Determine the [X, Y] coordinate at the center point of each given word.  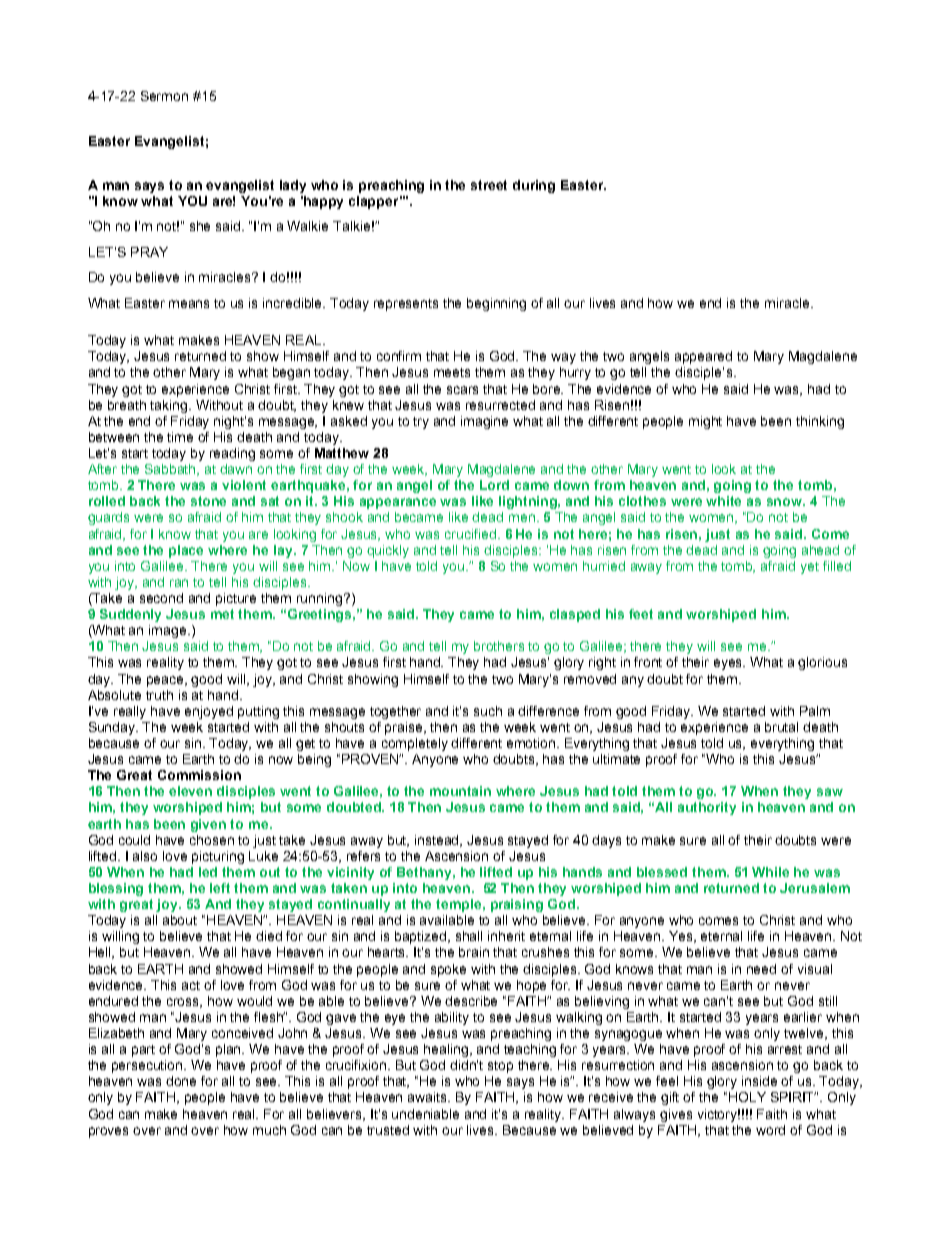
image [169, 631]
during [534, 186]
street [489, 185]
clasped [575, 615]
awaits [429, 1097]
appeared [703, 357]
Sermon [164, 96]
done [181, 1081]
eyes [729, 664]
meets [452, 372]
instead [438, 841]
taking [170, 406]
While [770, 872]
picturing [218, 857]
